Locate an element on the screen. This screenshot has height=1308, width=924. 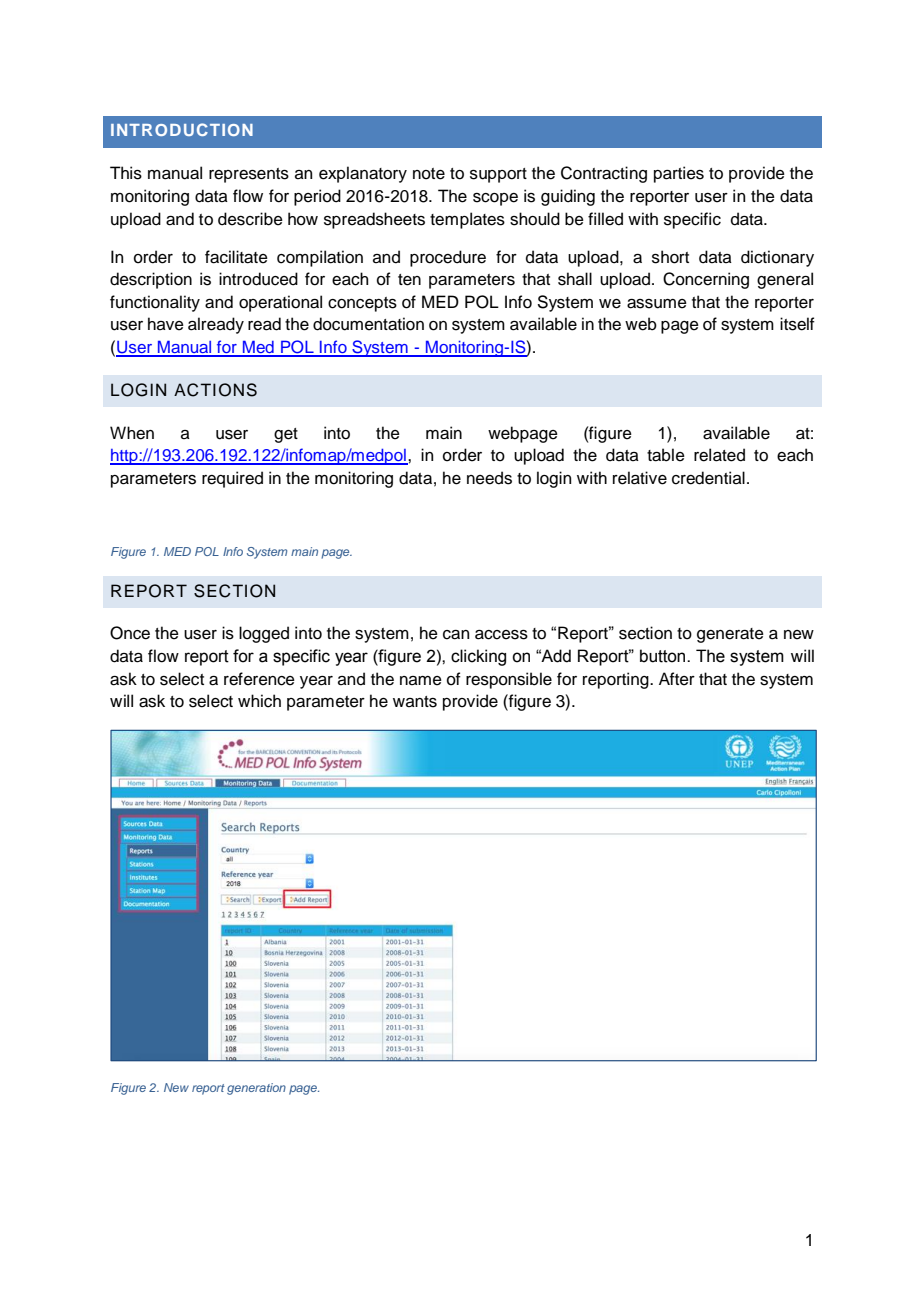
required is located at coordinates (232, 479).
